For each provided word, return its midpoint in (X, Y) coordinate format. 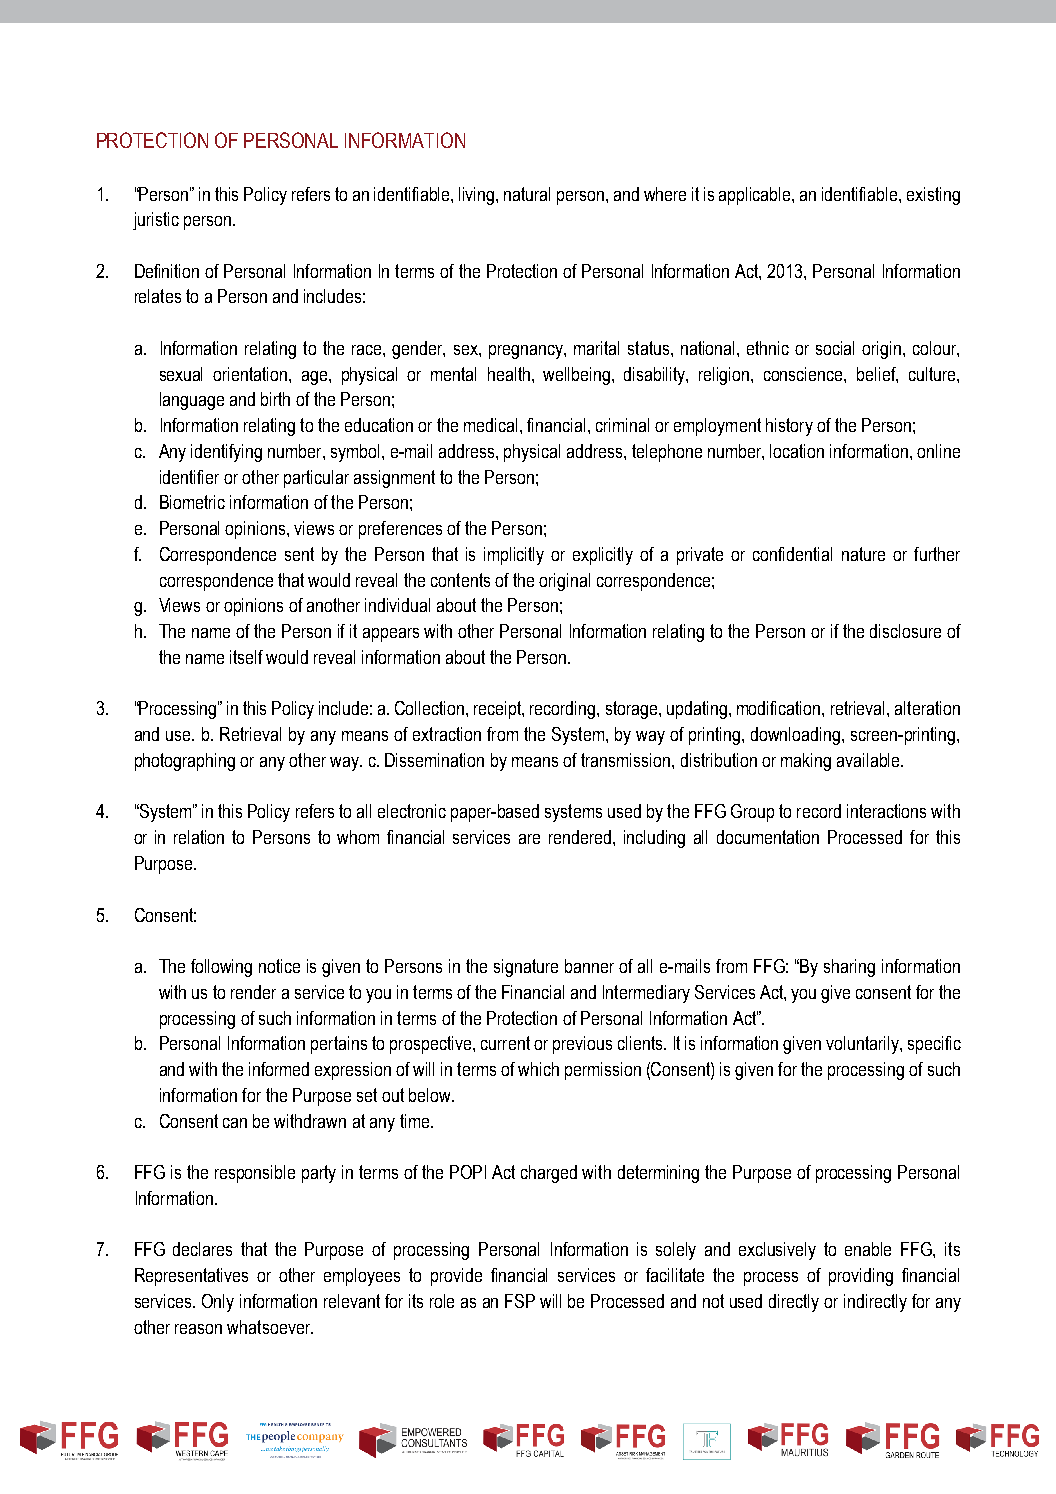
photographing (185, 762)
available (869, 760)
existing (933, 196)
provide (456, 1277)
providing (861, 1277)
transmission (627, 760)
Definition (167, 271)
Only (218, 1303)
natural (527, 194)
